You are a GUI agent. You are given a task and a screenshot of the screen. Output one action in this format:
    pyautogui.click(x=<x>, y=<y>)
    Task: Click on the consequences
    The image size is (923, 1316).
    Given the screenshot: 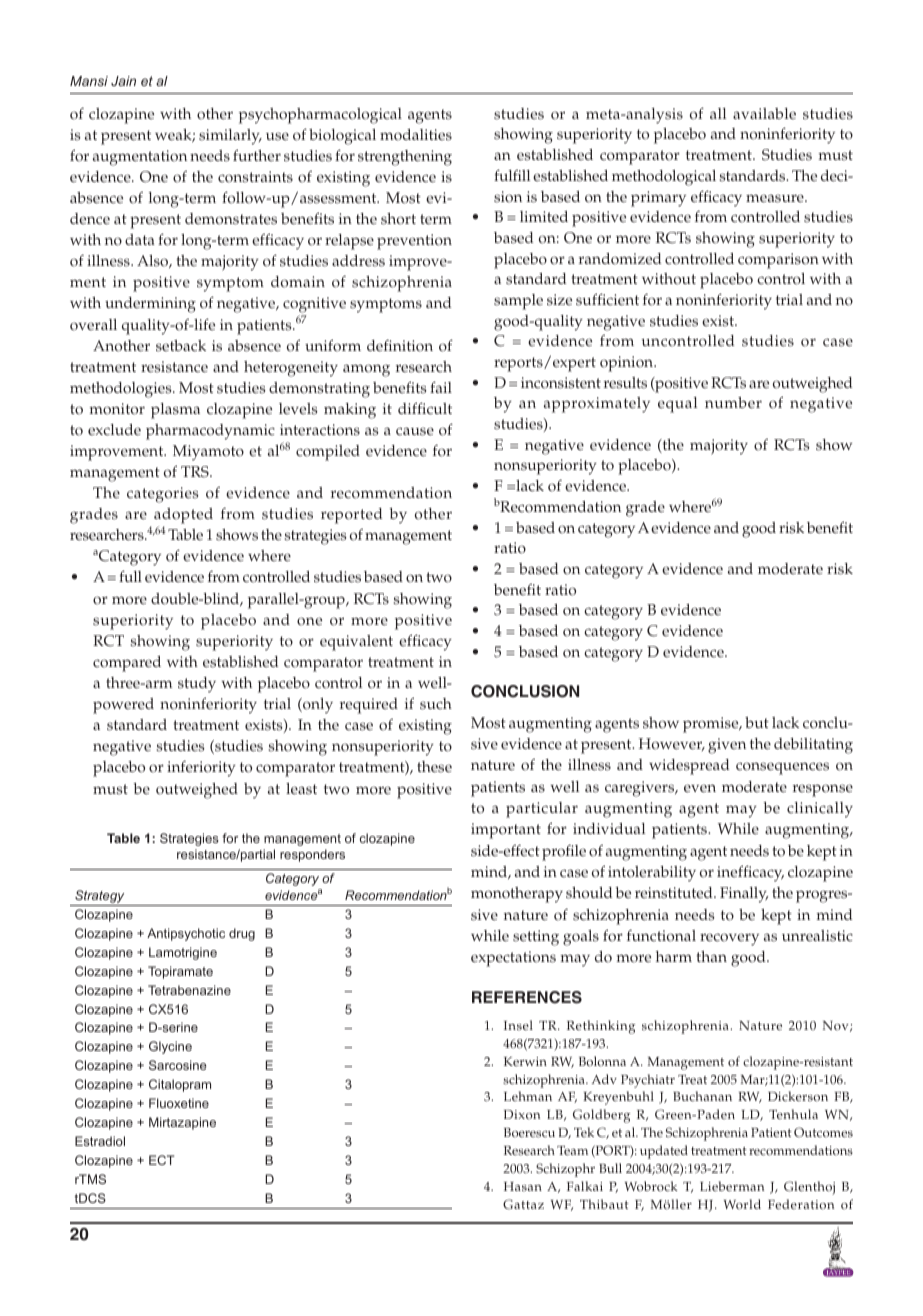 What is the action you would take?
    pyautogui.click(x=782, y=768)
